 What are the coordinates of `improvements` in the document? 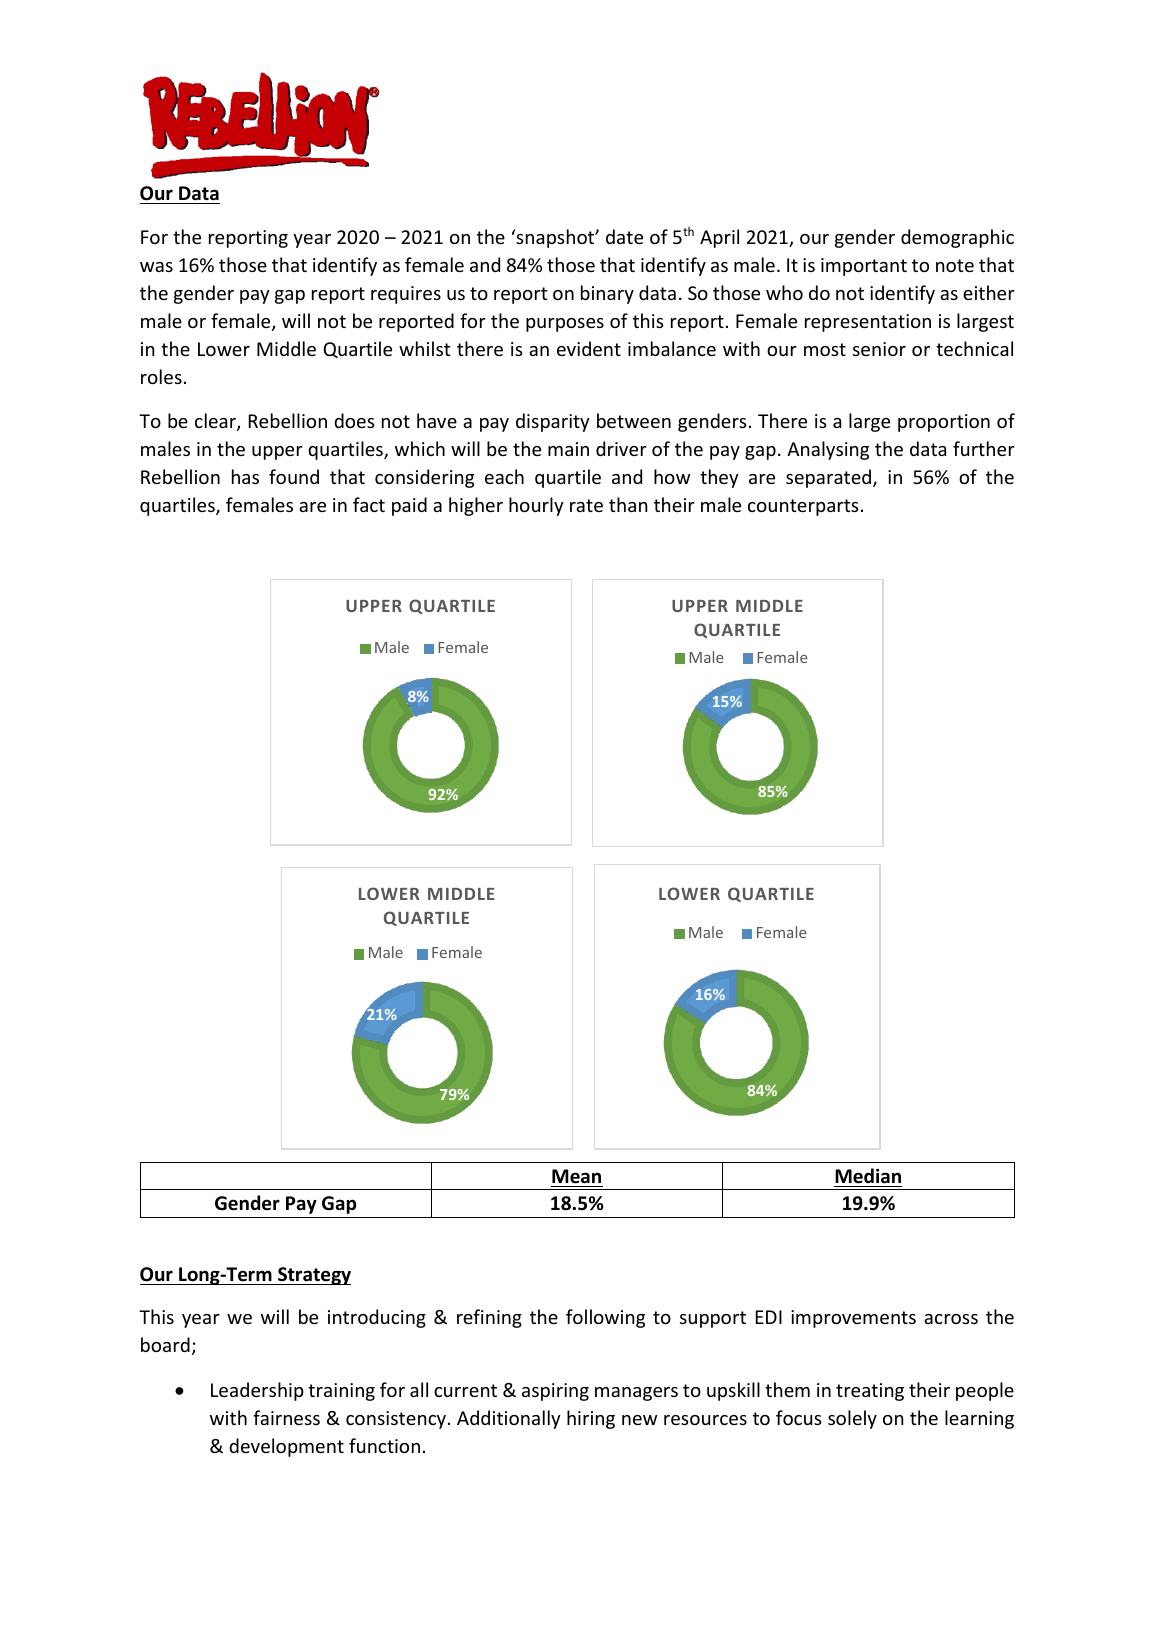 It's located at (853, 1319).
